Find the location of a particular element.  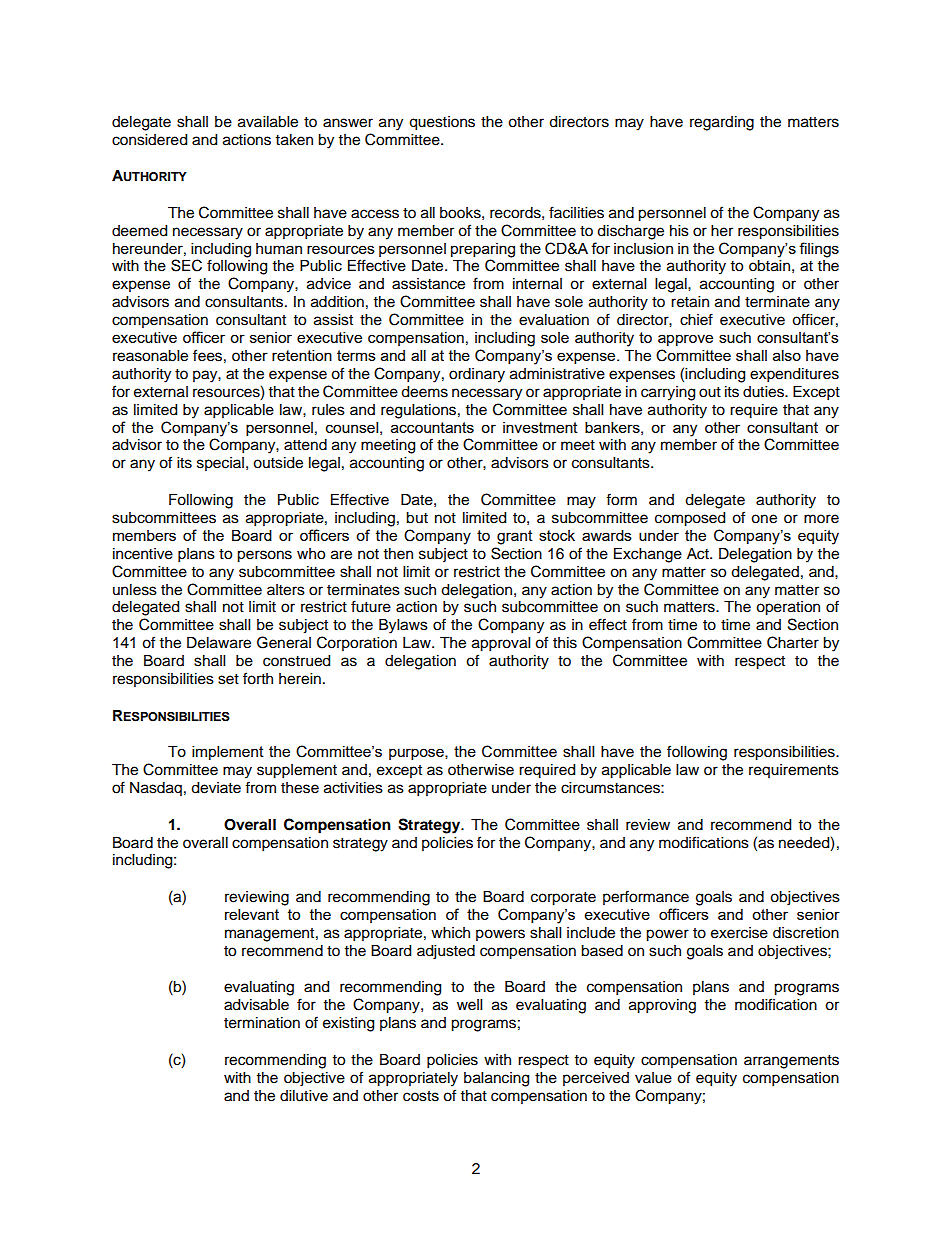

available is located at coordinates (268, 122).
